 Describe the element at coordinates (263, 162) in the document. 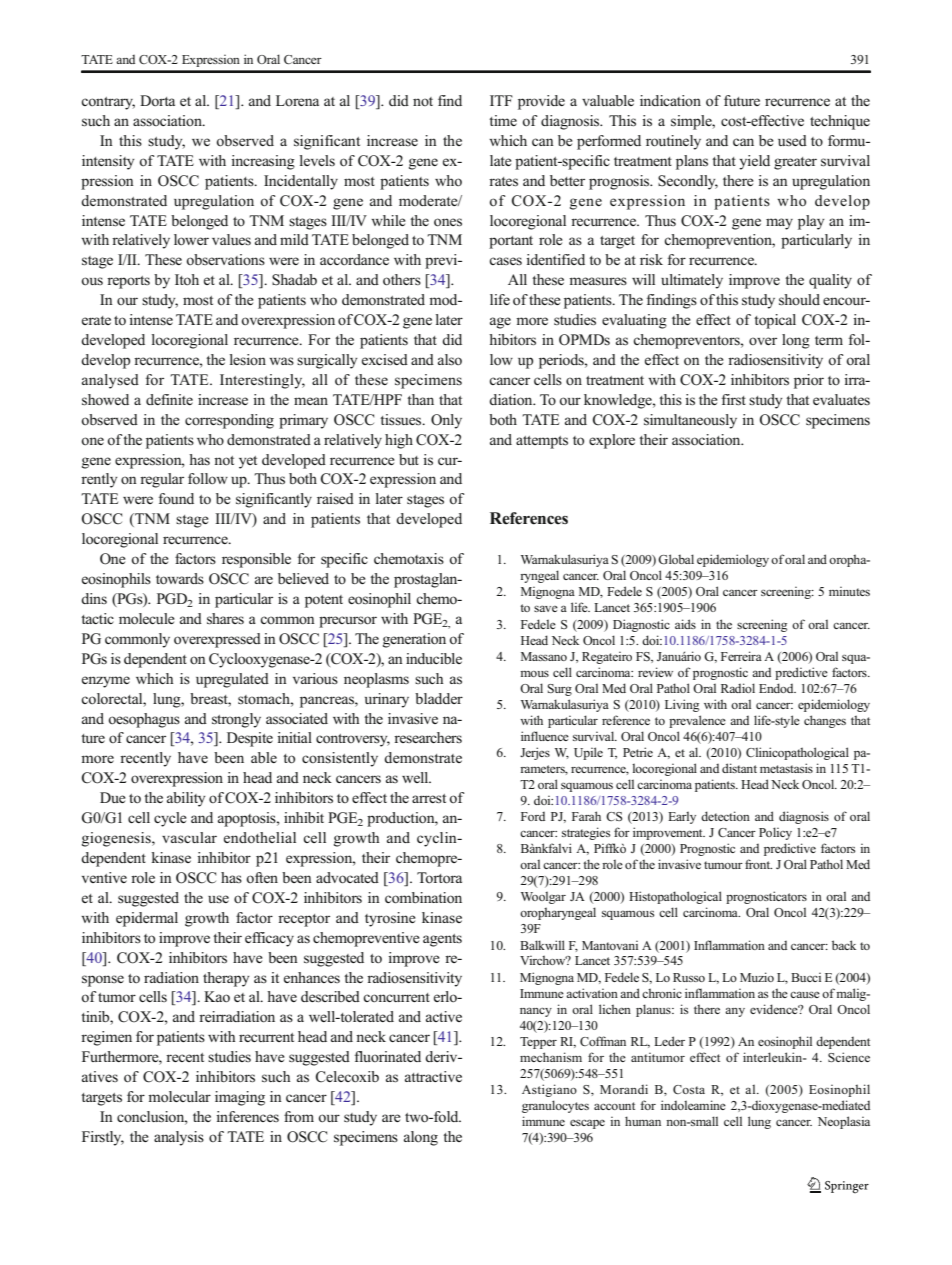

I see `increasing` at that location.
